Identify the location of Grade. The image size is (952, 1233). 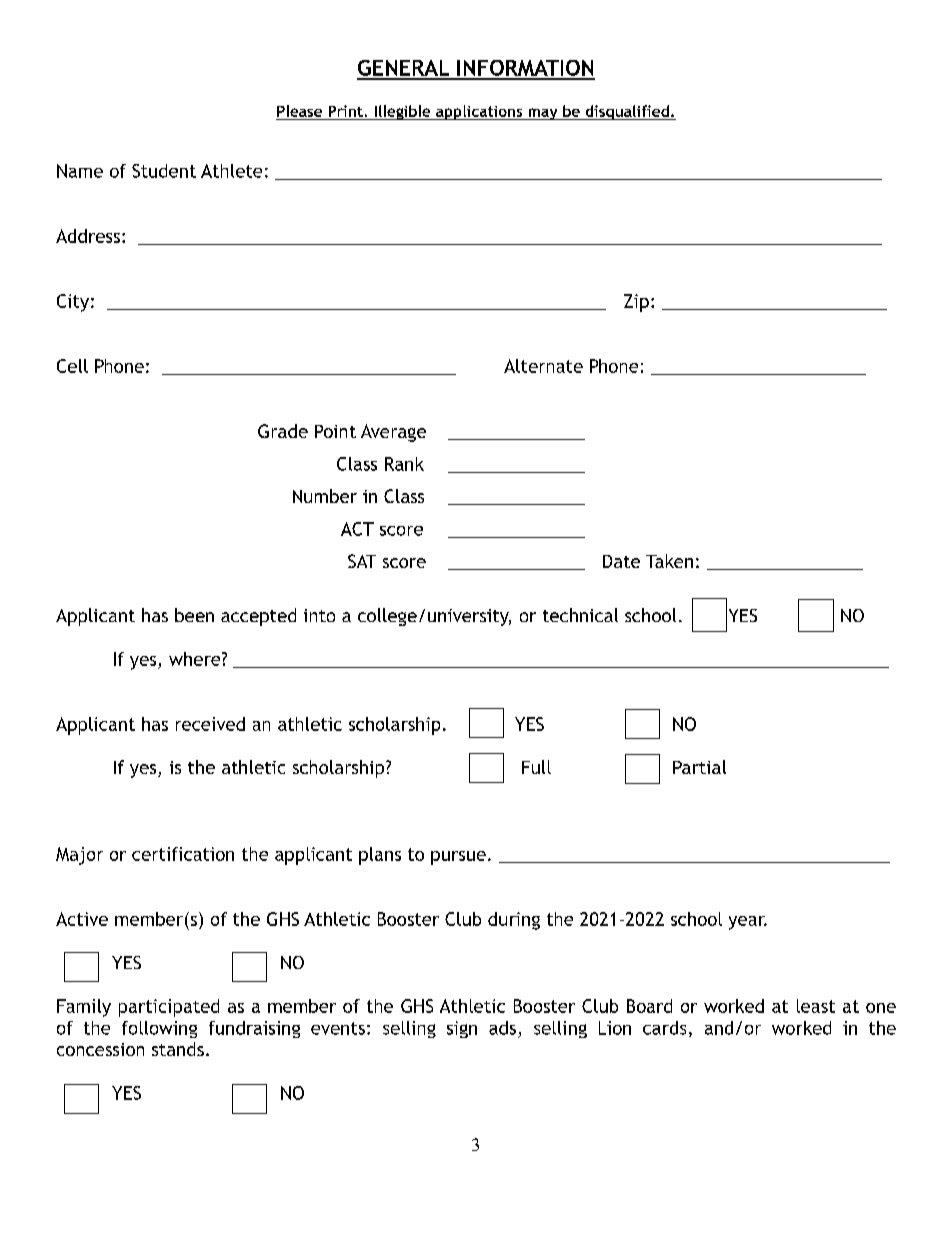
(283, 431).
